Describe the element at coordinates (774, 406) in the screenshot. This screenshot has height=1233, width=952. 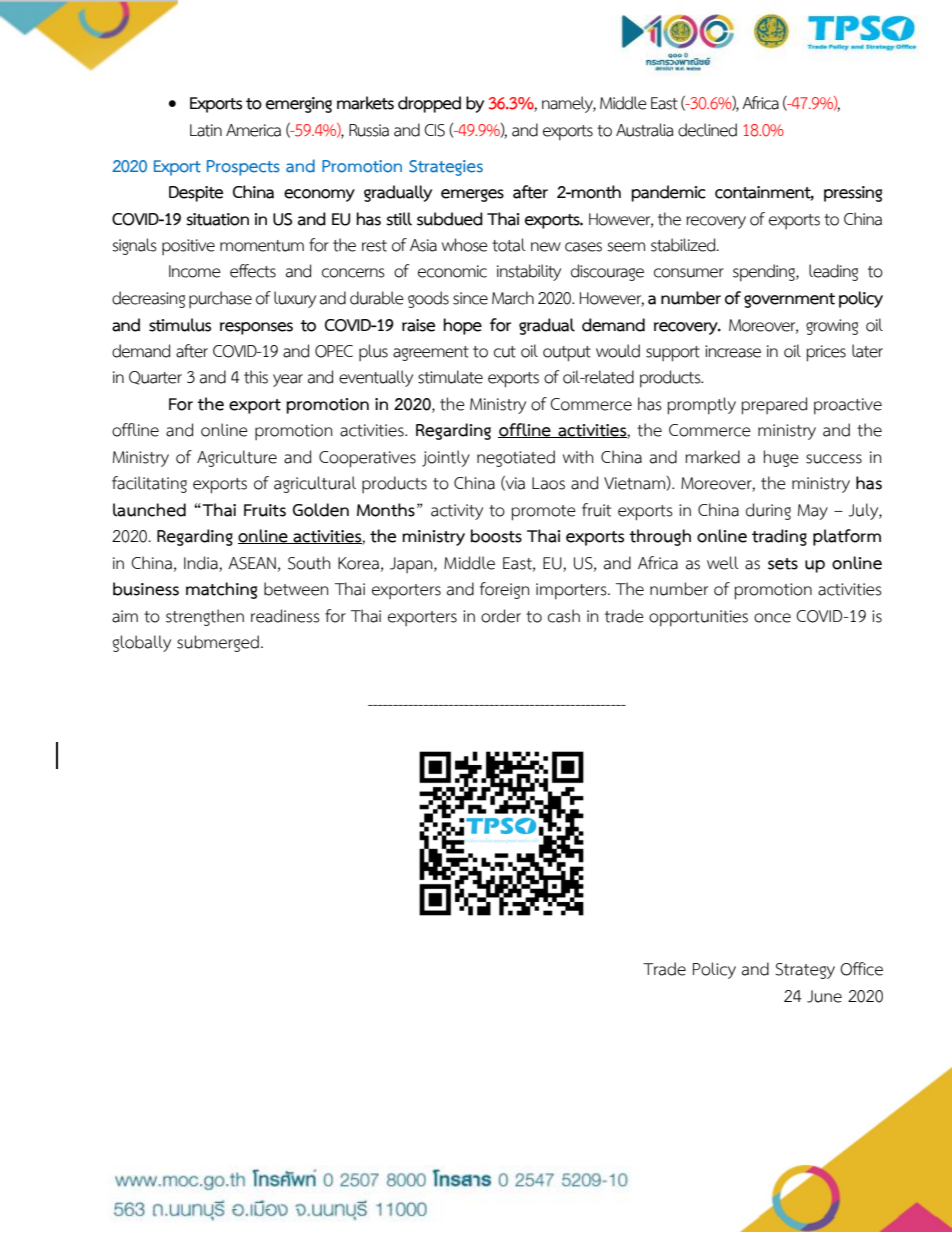
I see `prepared` at that location.
